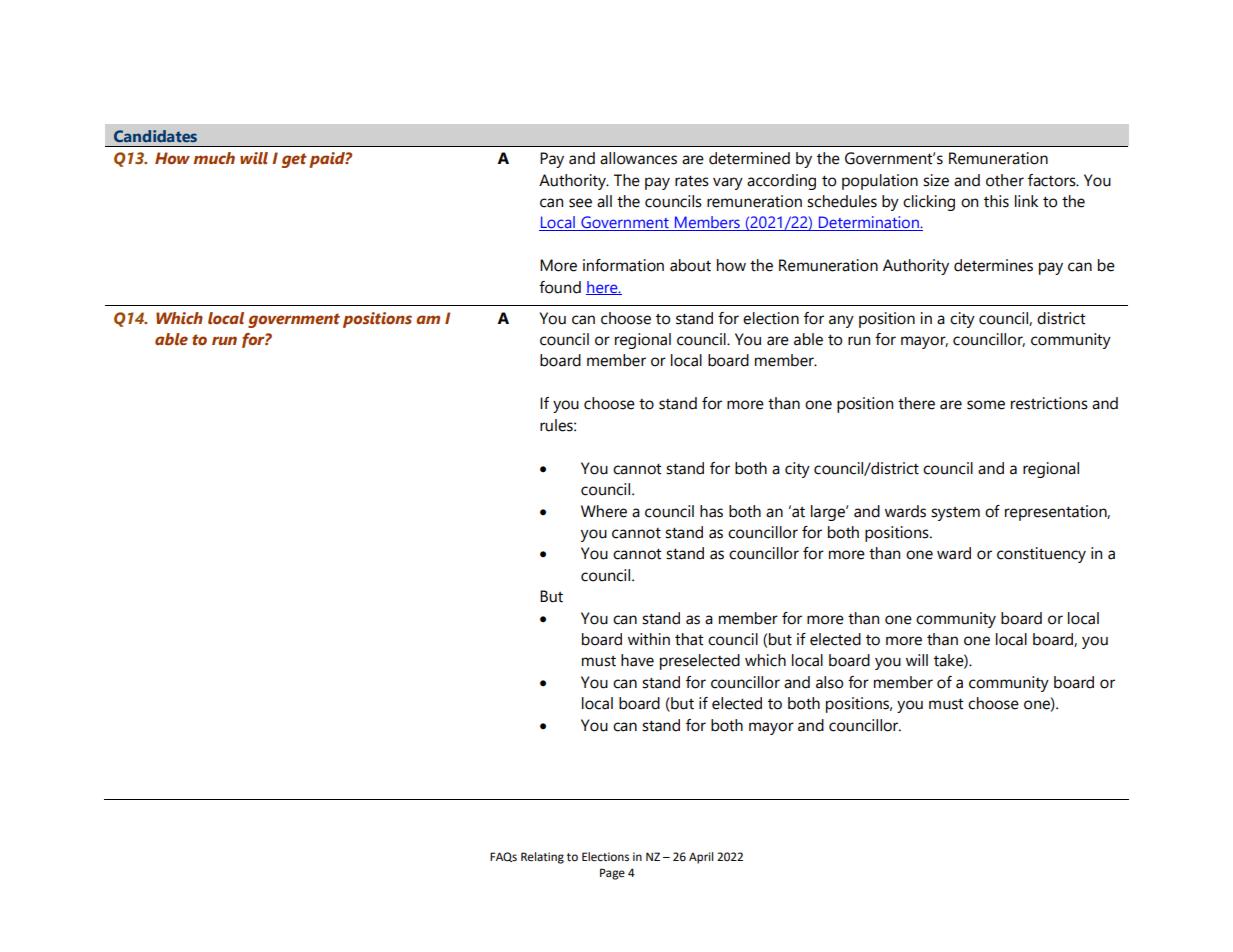 This page has width=1233, height=952. Describe the element at coordinates (711, 511) in the page. I see `has` at that location.
